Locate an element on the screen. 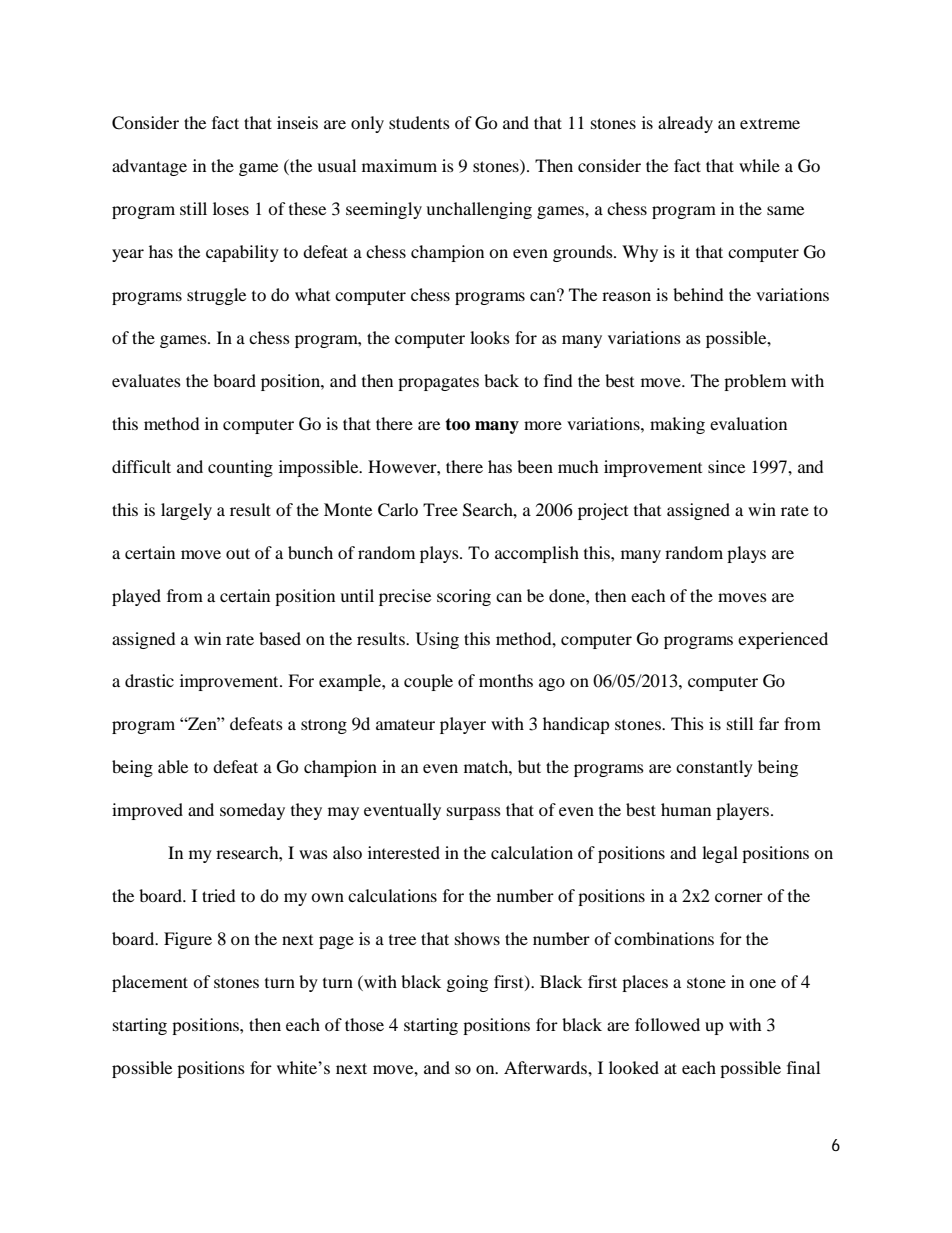 The height and width of the screenshot is (1233, 952). followed is located at coordinates (667, 1024).
